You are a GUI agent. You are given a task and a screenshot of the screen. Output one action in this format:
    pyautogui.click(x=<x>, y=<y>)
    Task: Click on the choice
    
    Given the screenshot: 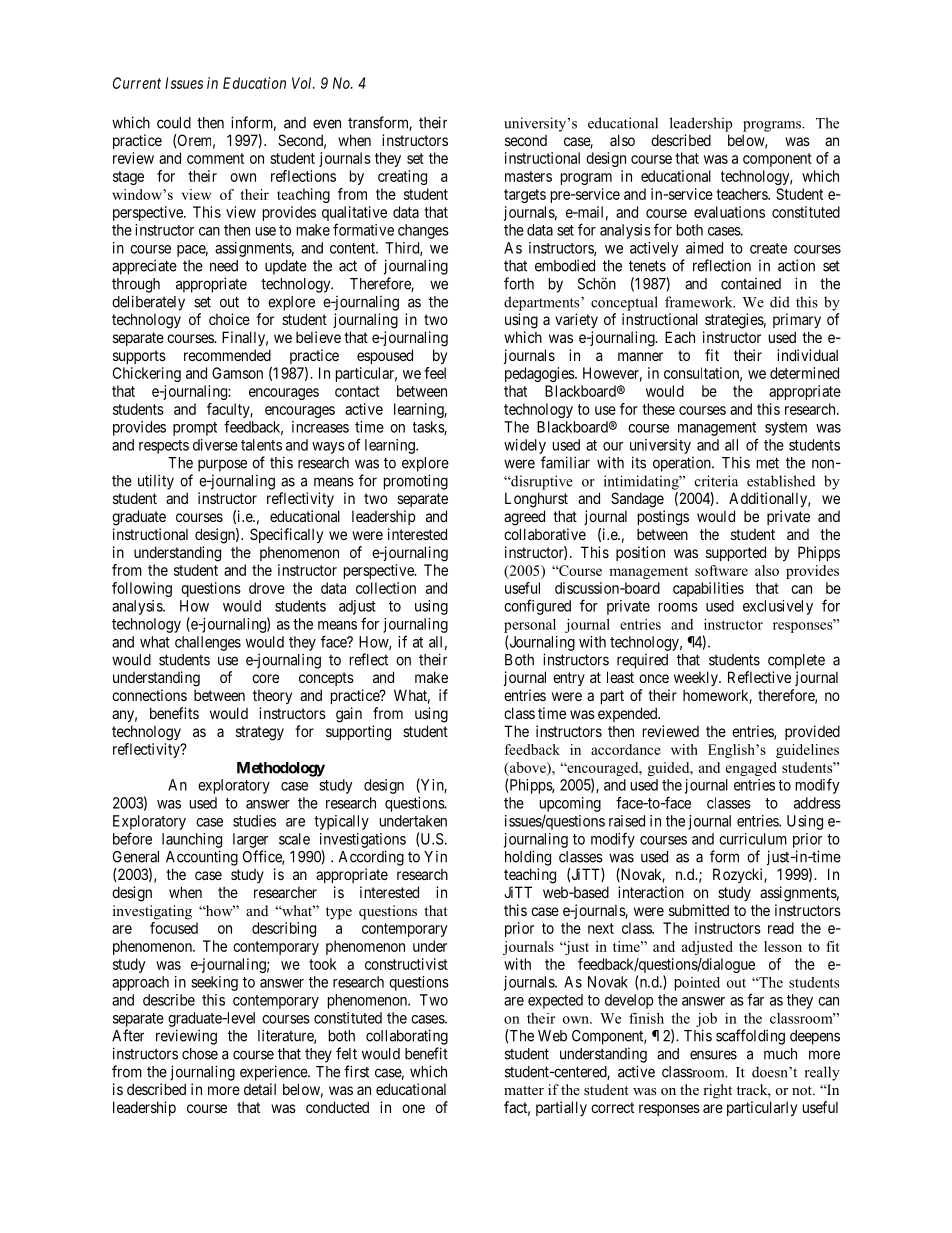 What is the action you would take?
    pyautogui.click(x=229, y=319)
